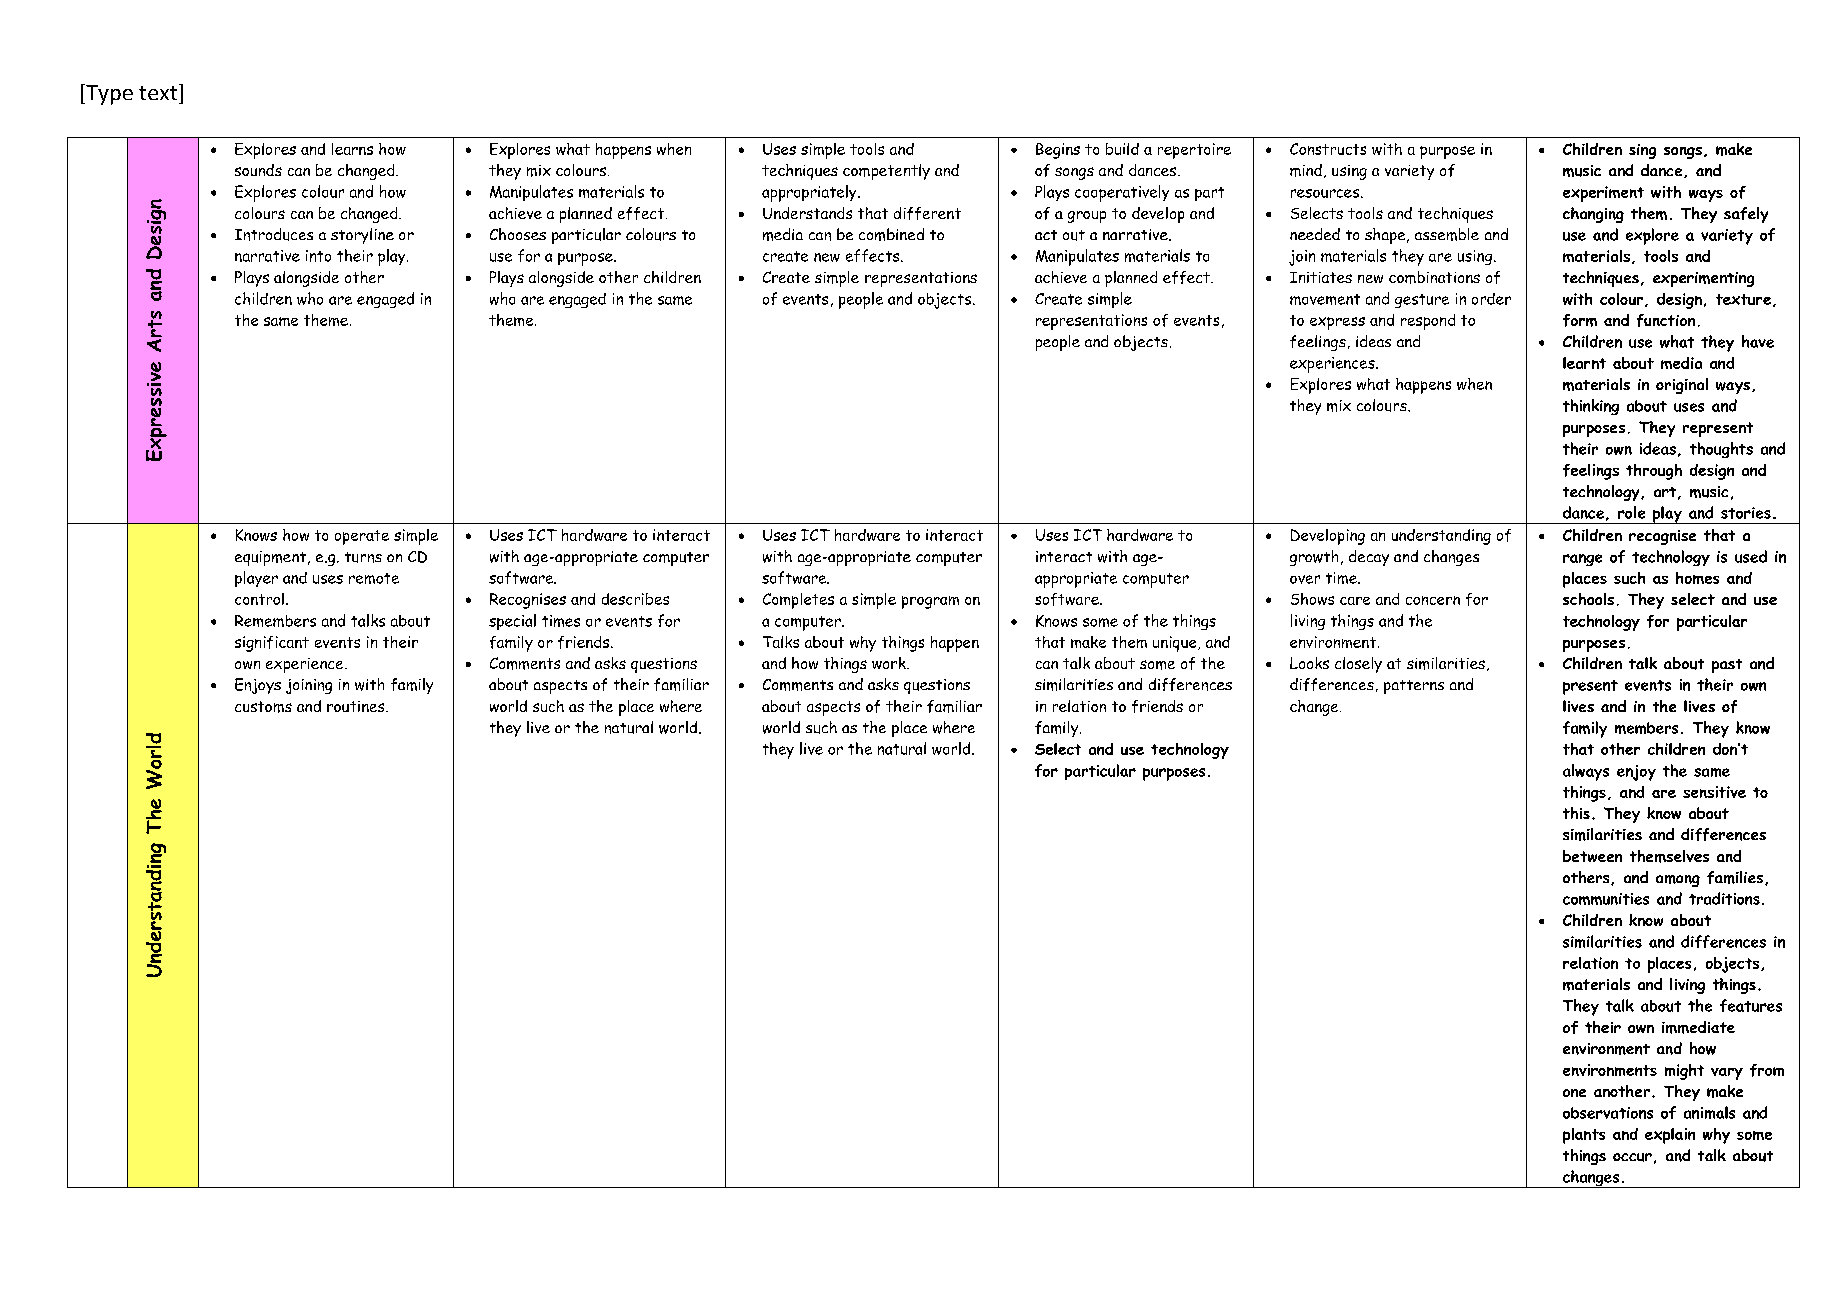 The width and height of the document is (1845, 1305). I want to click on Begins, so click(1058, 151).
